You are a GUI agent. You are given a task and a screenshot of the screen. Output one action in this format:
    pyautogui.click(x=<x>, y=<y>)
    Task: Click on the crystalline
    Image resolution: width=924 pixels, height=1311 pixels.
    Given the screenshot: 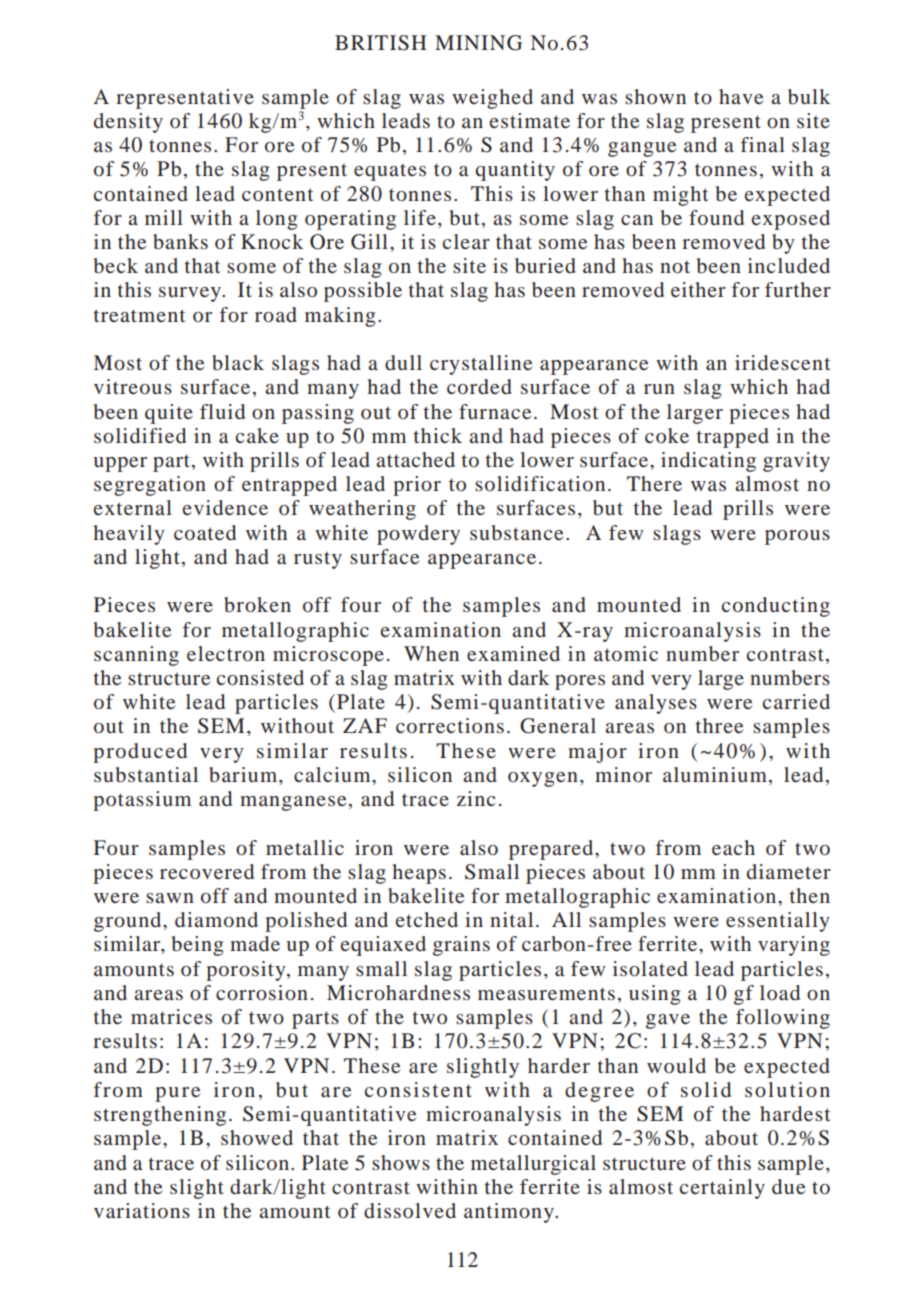 What is the action you would take?
    pyautogui.click(x=481, y=365)
